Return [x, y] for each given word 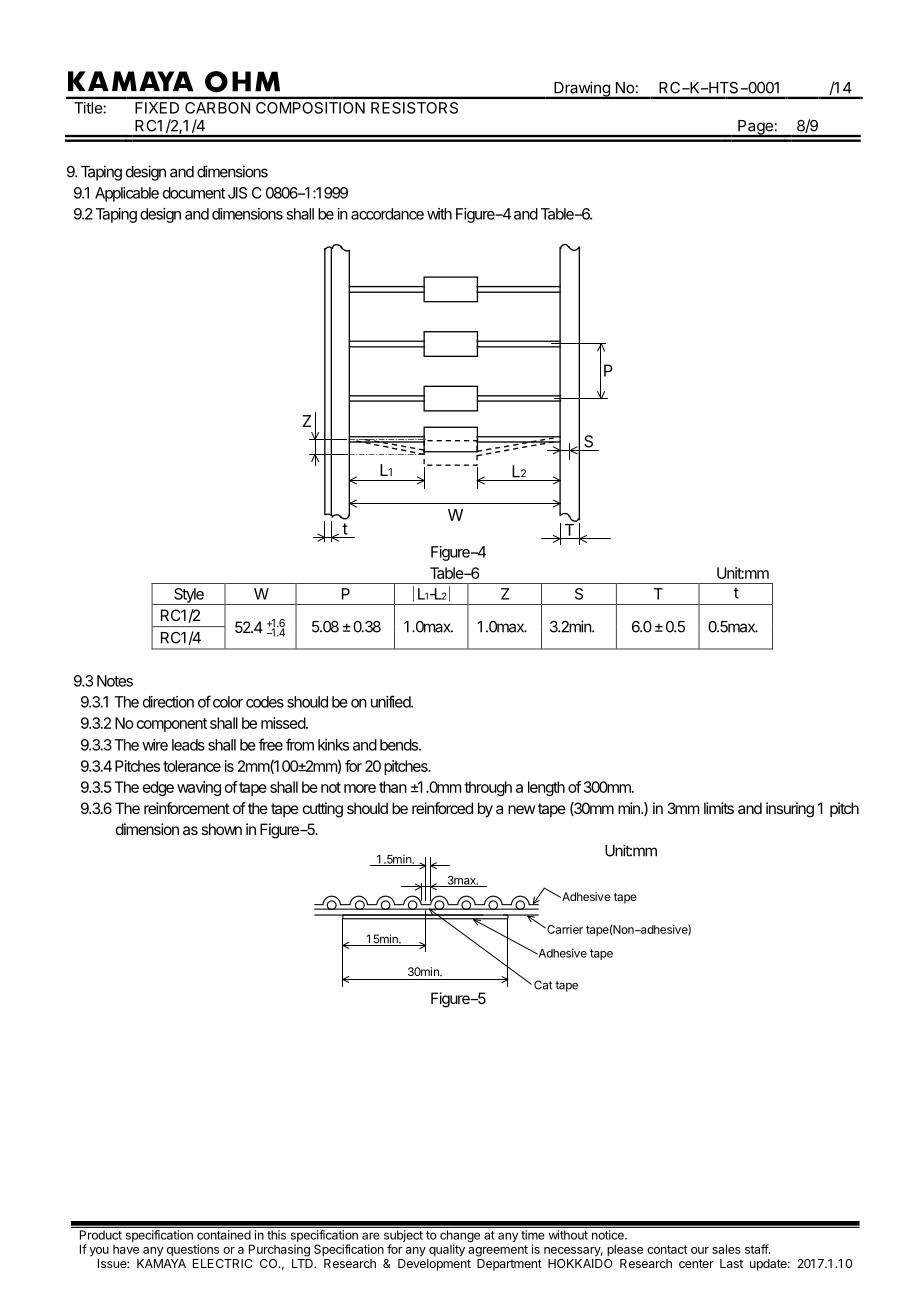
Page [755, 128]
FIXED [157, 108]
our [700, 1250]
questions [193, 1250]
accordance [387, 214]
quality [447, 1250]
